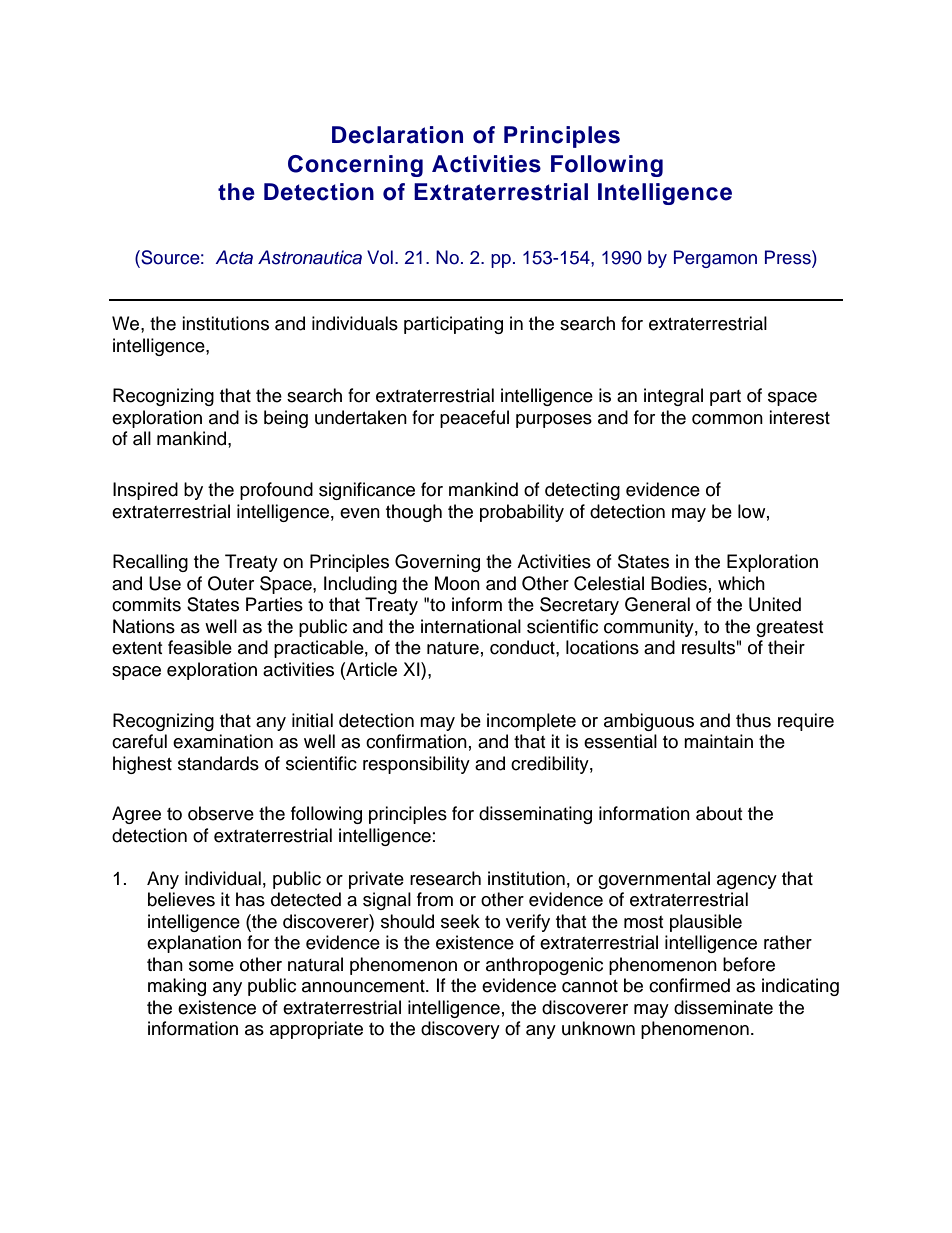 Image resolution: width=952 pixels, height=1233 pixels. What do you see at coordinates (397, 135) in the screenshot?
I see `Declaration` at bounding box center [397, 135].
